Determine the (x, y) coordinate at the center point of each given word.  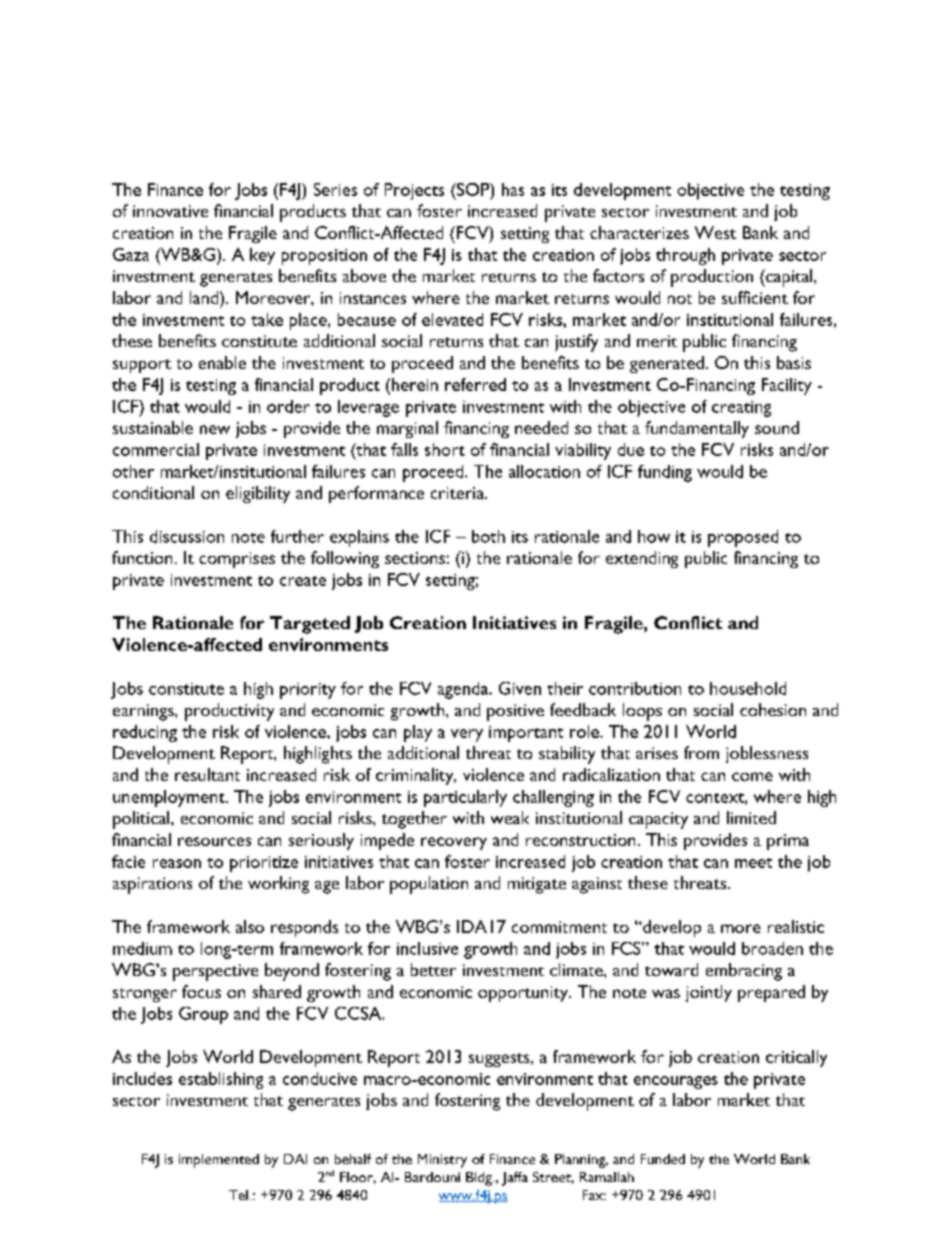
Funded (663, 1159)
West (715, 232)
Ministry (442, 1161)
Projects (414, 191)
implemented (219, 1161)
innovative (170, 211)
